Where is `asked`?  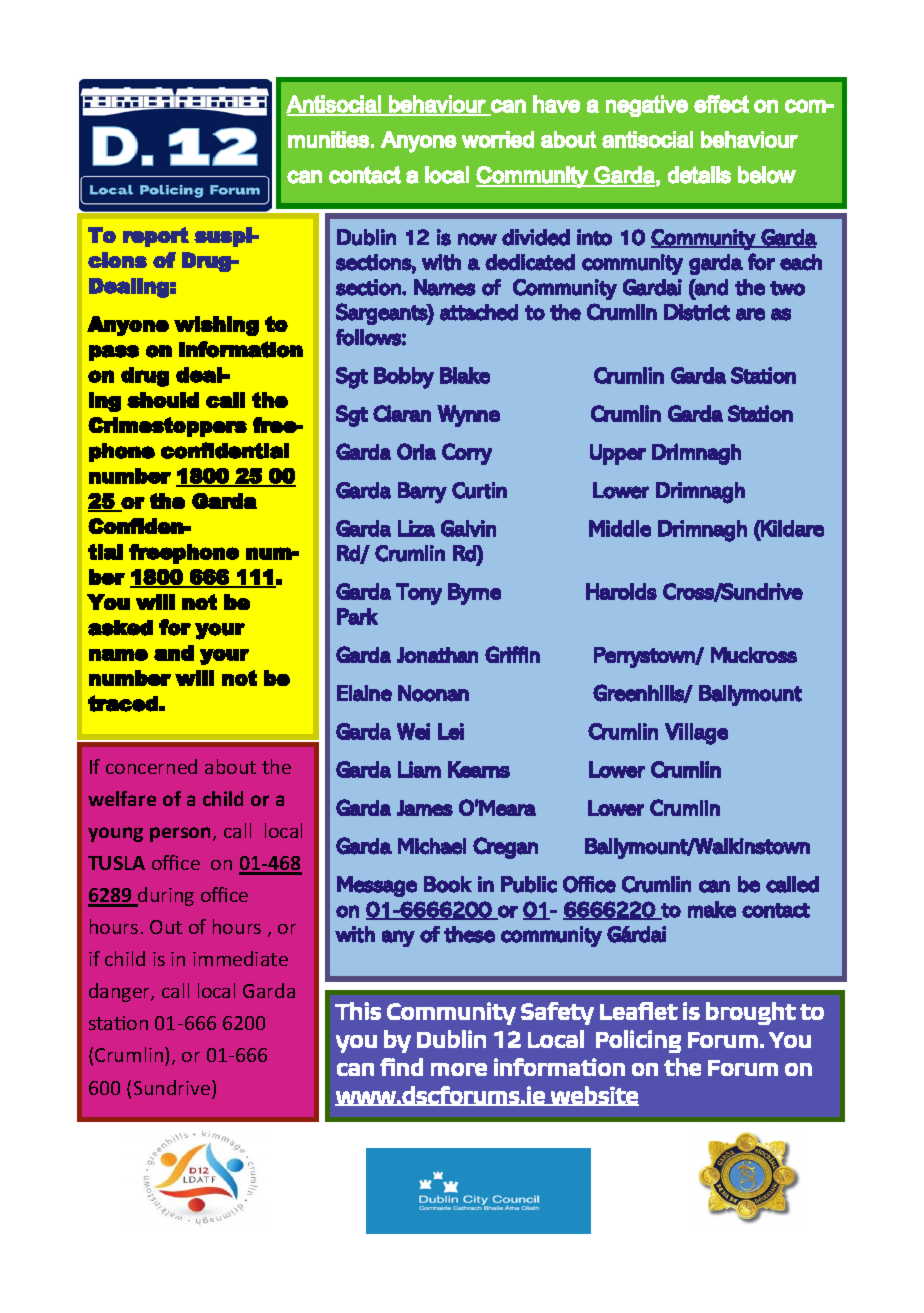
asked is located at coordinates (120, 628).
